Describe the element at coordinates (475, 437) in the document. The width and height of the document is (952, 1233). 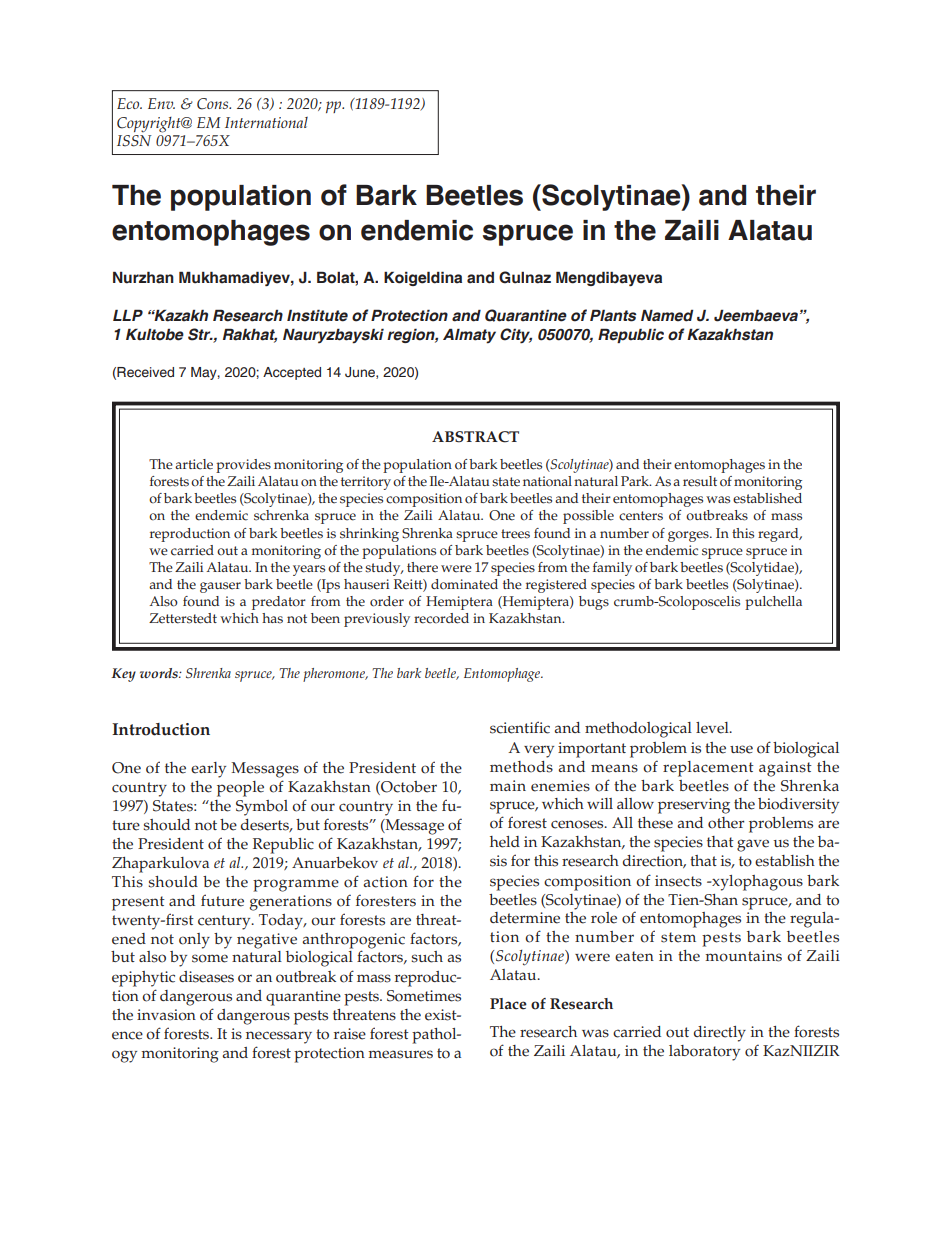
I see `ABSTRACT` at that location.
